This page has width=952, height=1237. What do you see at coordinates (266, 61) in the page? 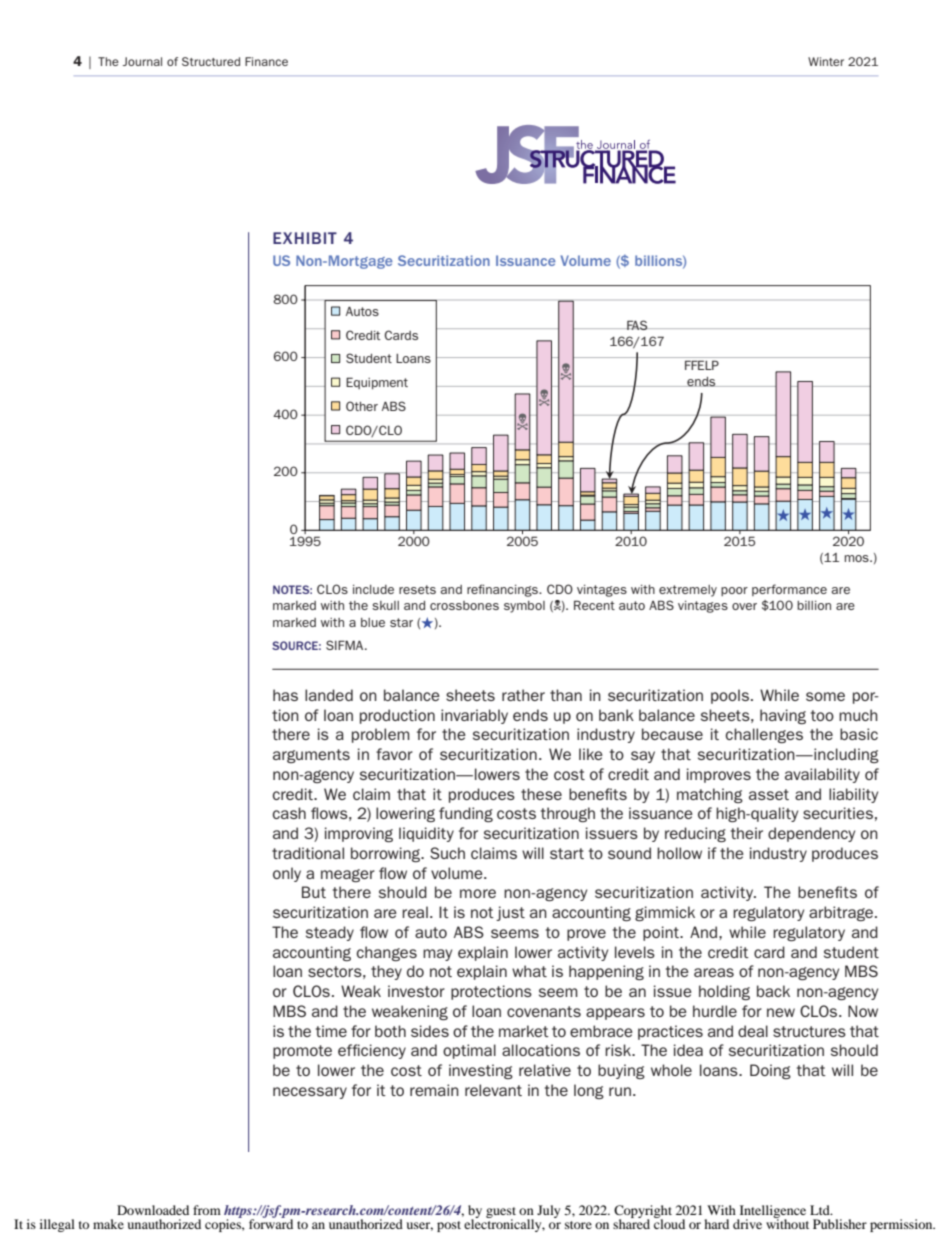
I see `Finance` at bounding box center [266, 61].
